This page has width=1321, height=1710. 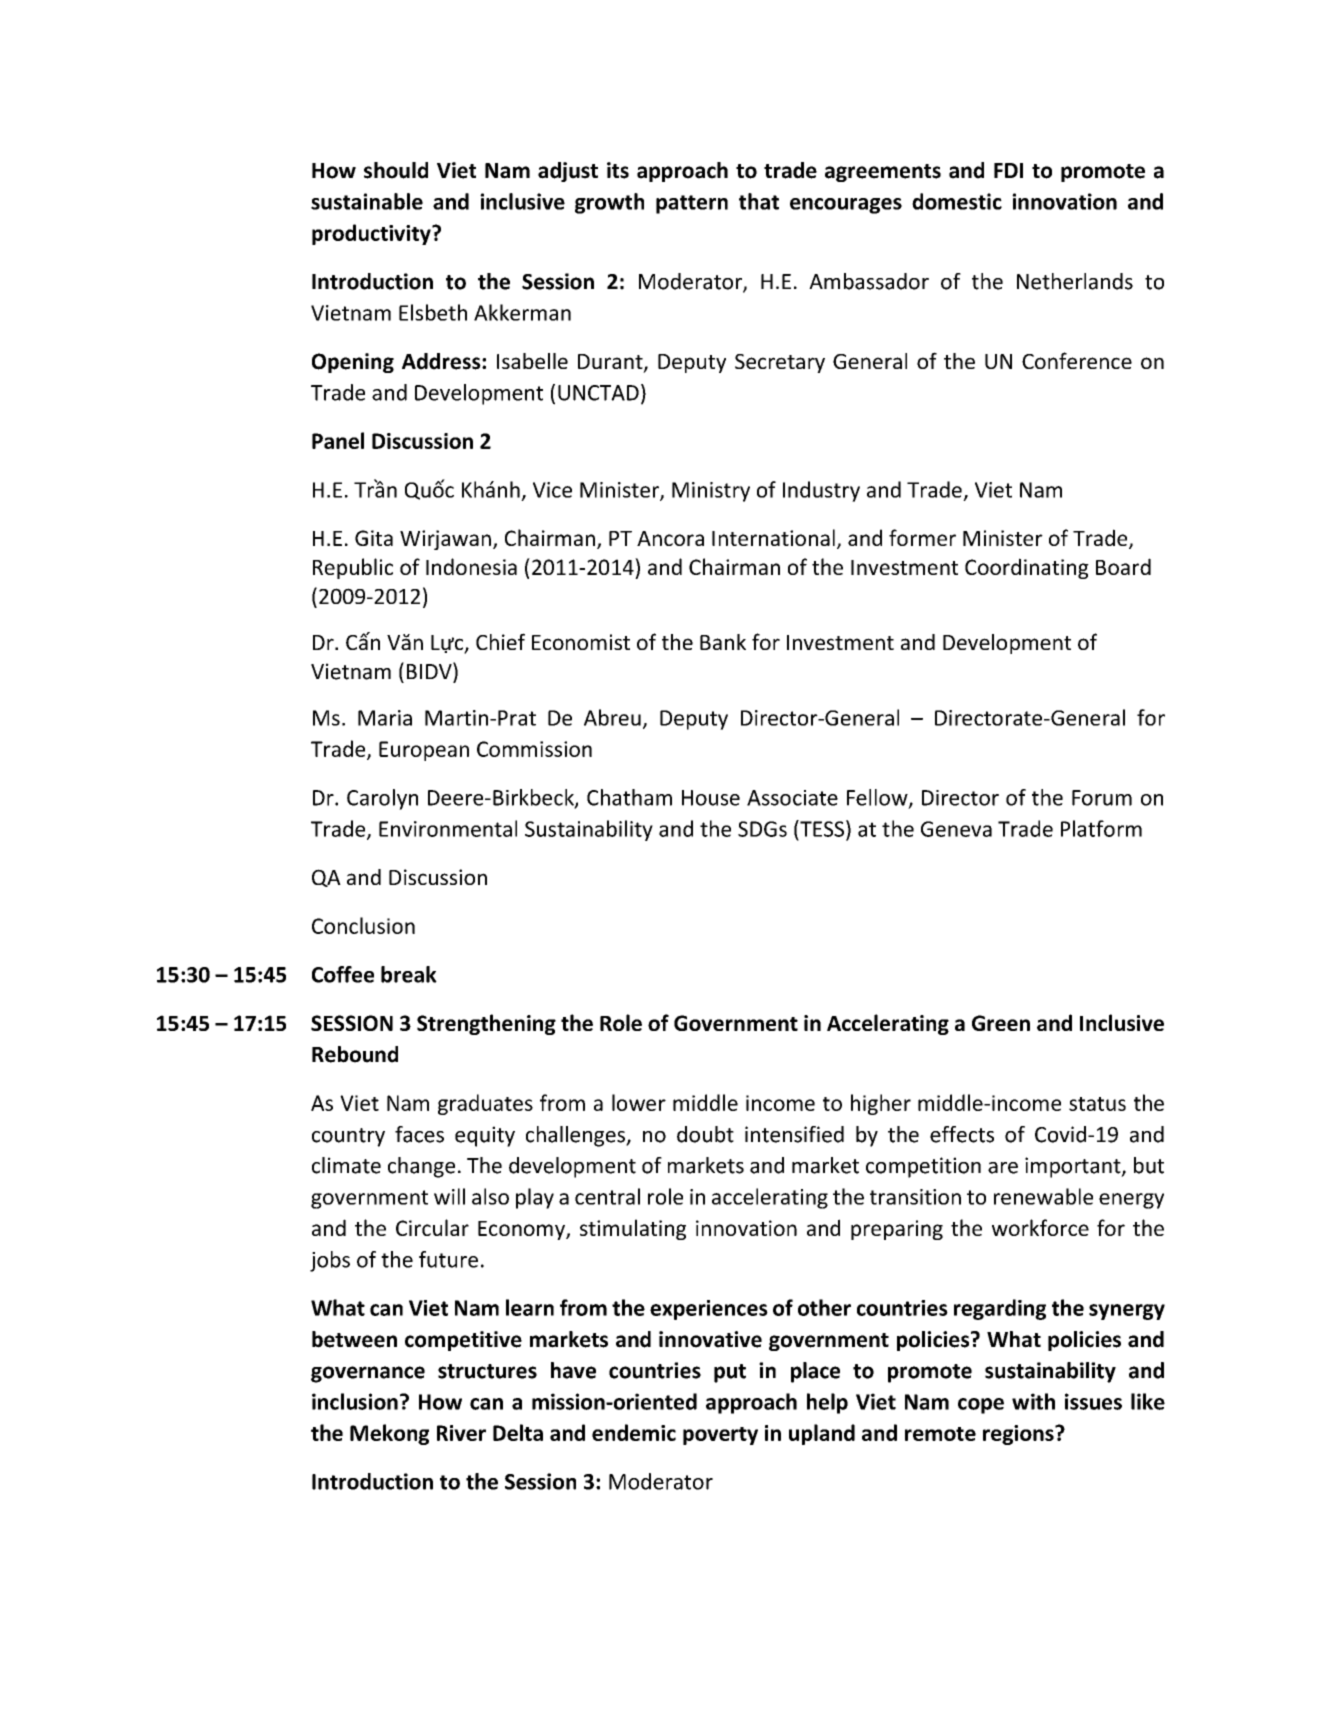 I want to click on House, so click(x=711, y=798).
